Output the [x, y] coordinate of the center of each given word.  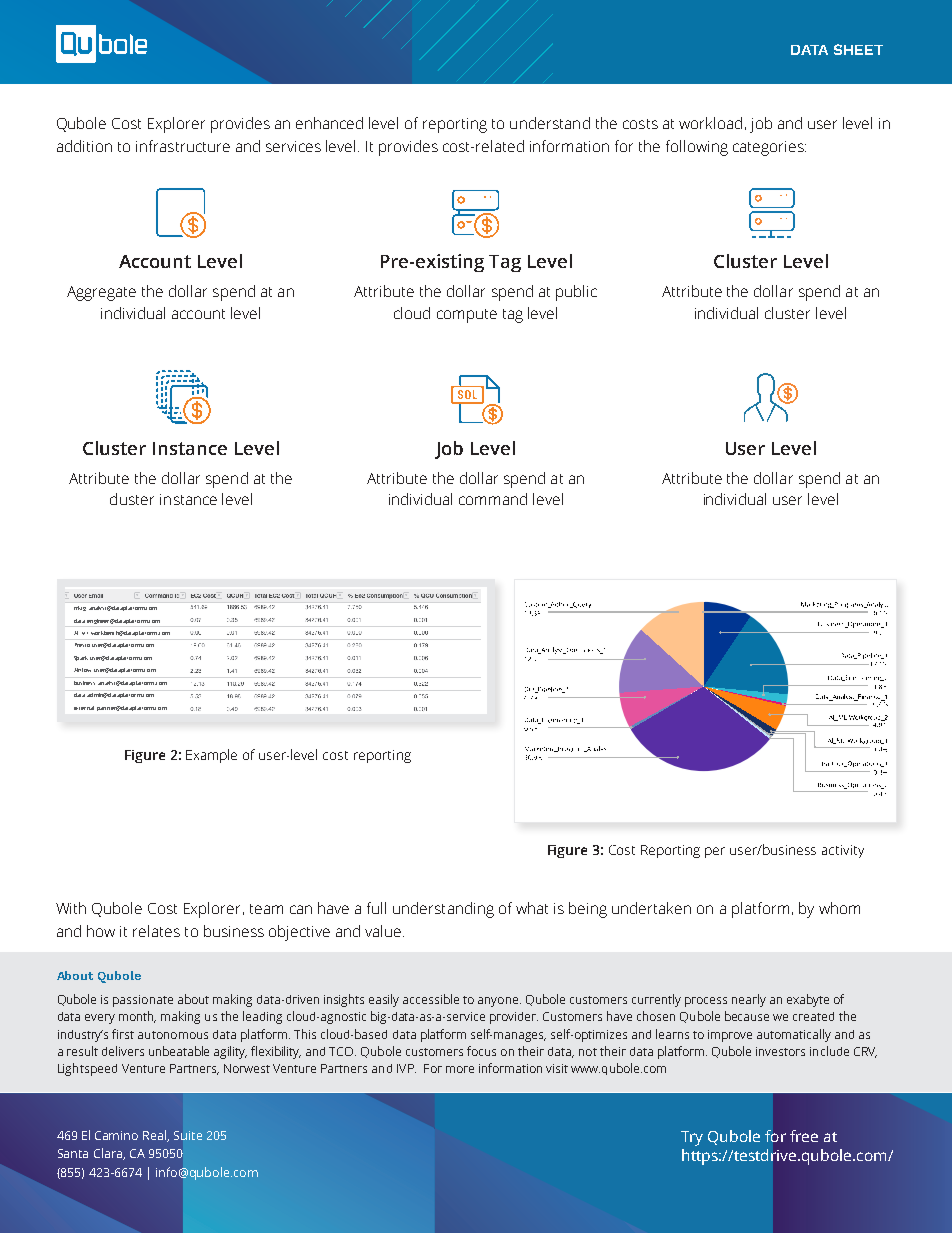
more [460, 1069]
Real [156, 1136]
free [804, 1136]
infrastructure [183, 146]
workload [710, 123]
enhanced [329, 123]
